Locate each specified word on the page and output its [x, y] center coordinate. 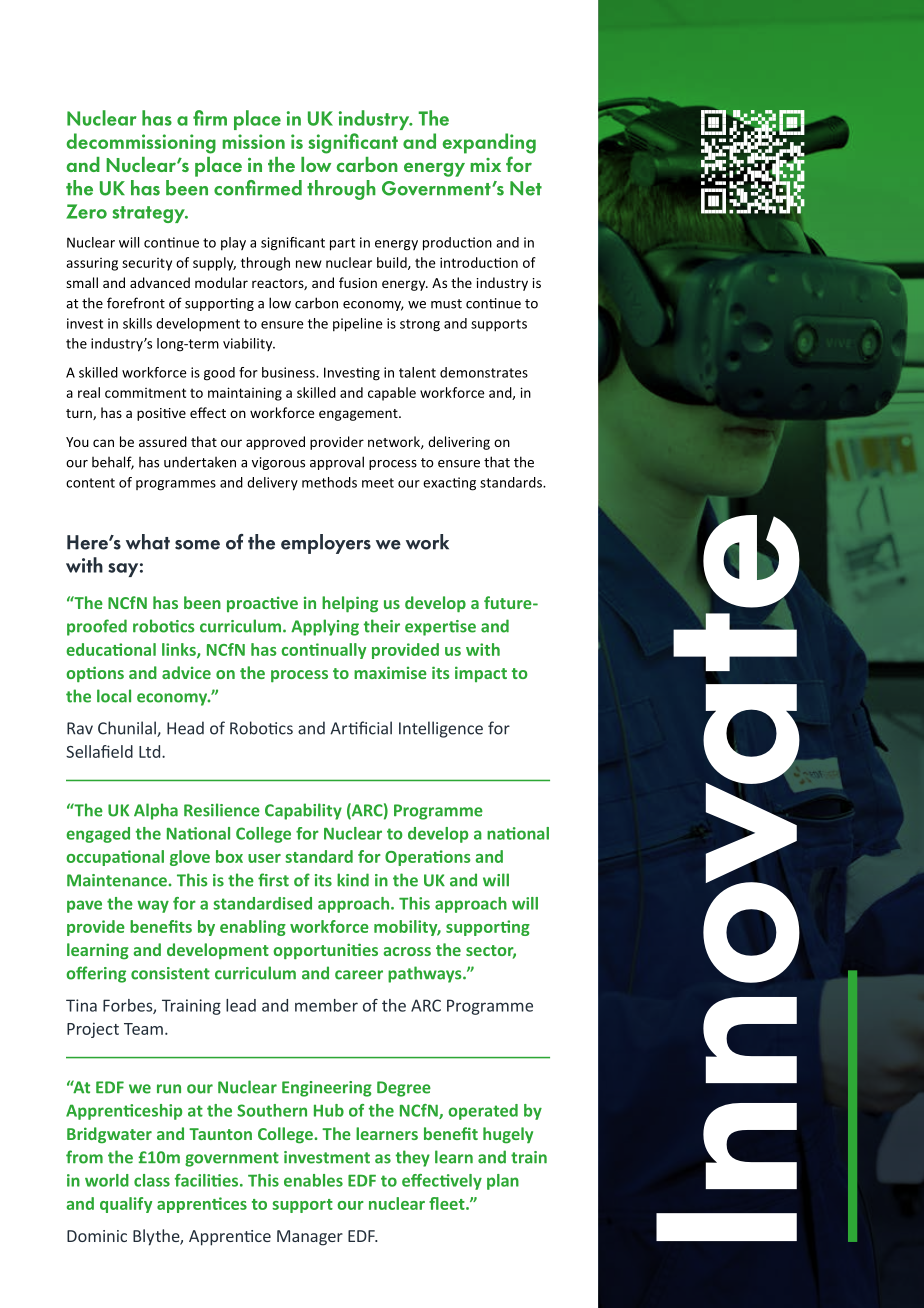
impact [481, 674]
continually [323, 651]
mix [485, 165]
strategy [149, 214]
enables [313, 1180]
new [309, 264]
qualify [126, 1205]
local [114, 696]
